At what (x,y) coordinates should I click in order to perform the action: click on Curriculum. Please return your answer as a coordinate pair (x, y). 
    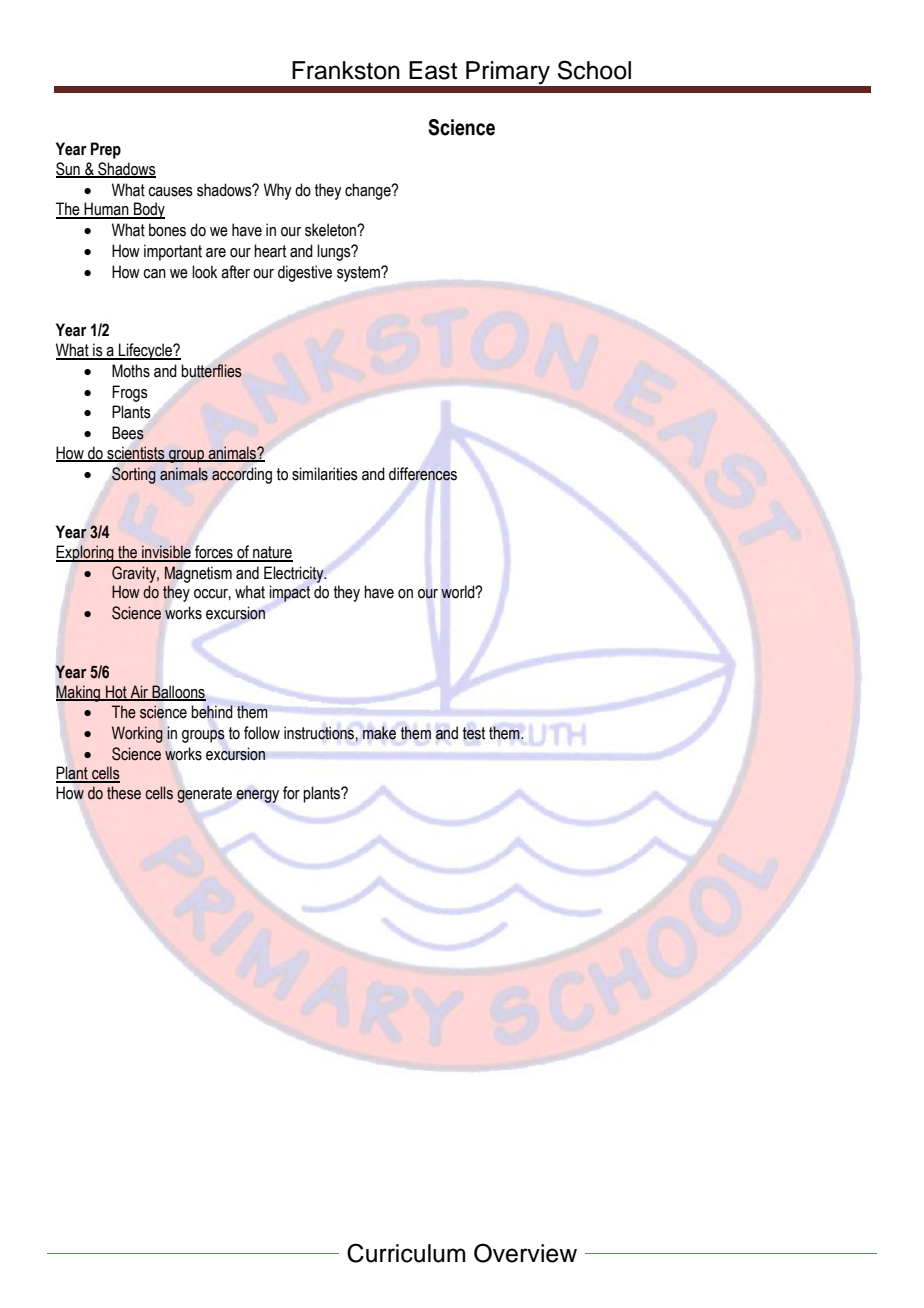
    Looking at the image, I should click on (406, 1253).
